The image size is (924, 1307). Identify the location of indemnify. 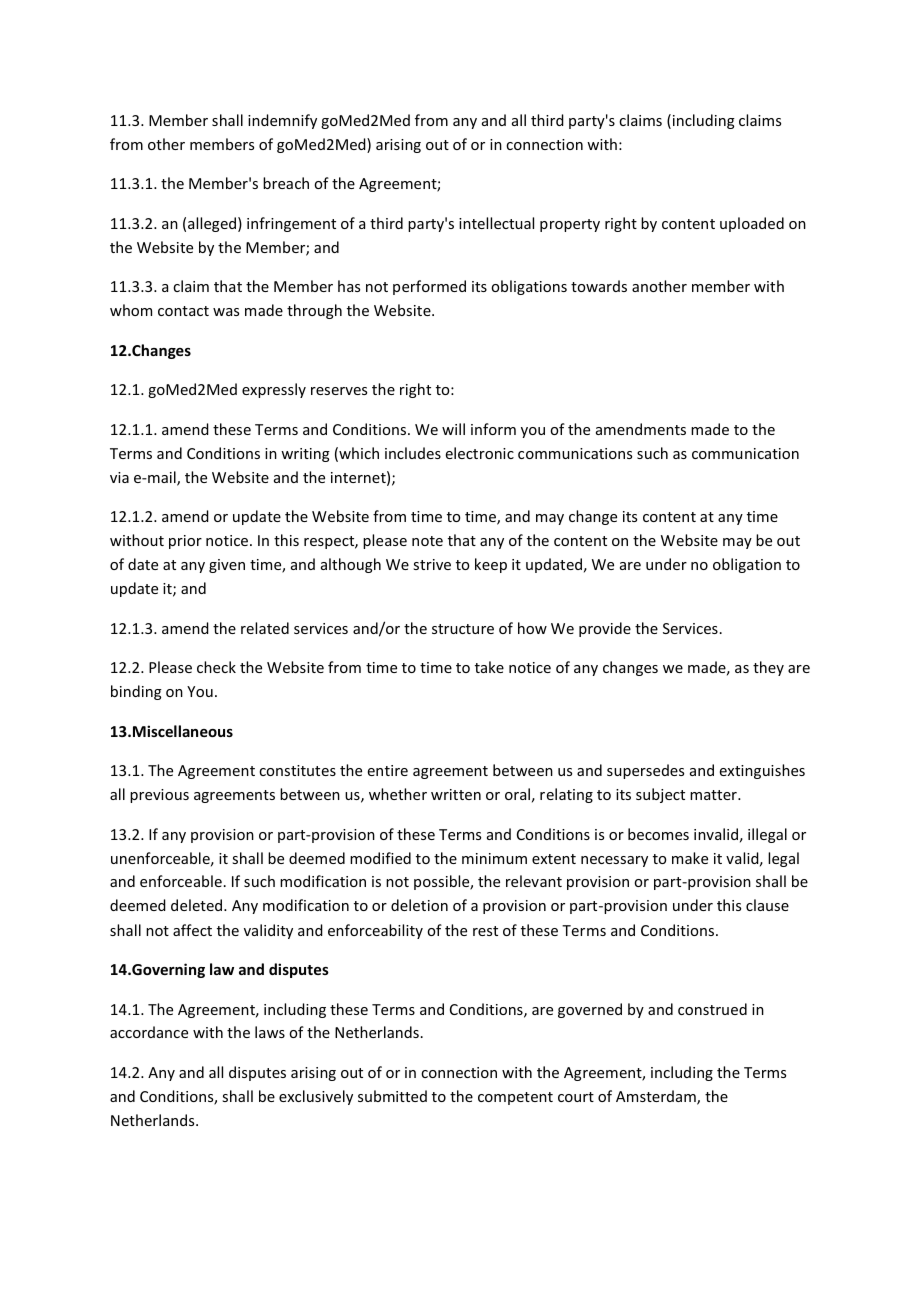
(282, 121).
